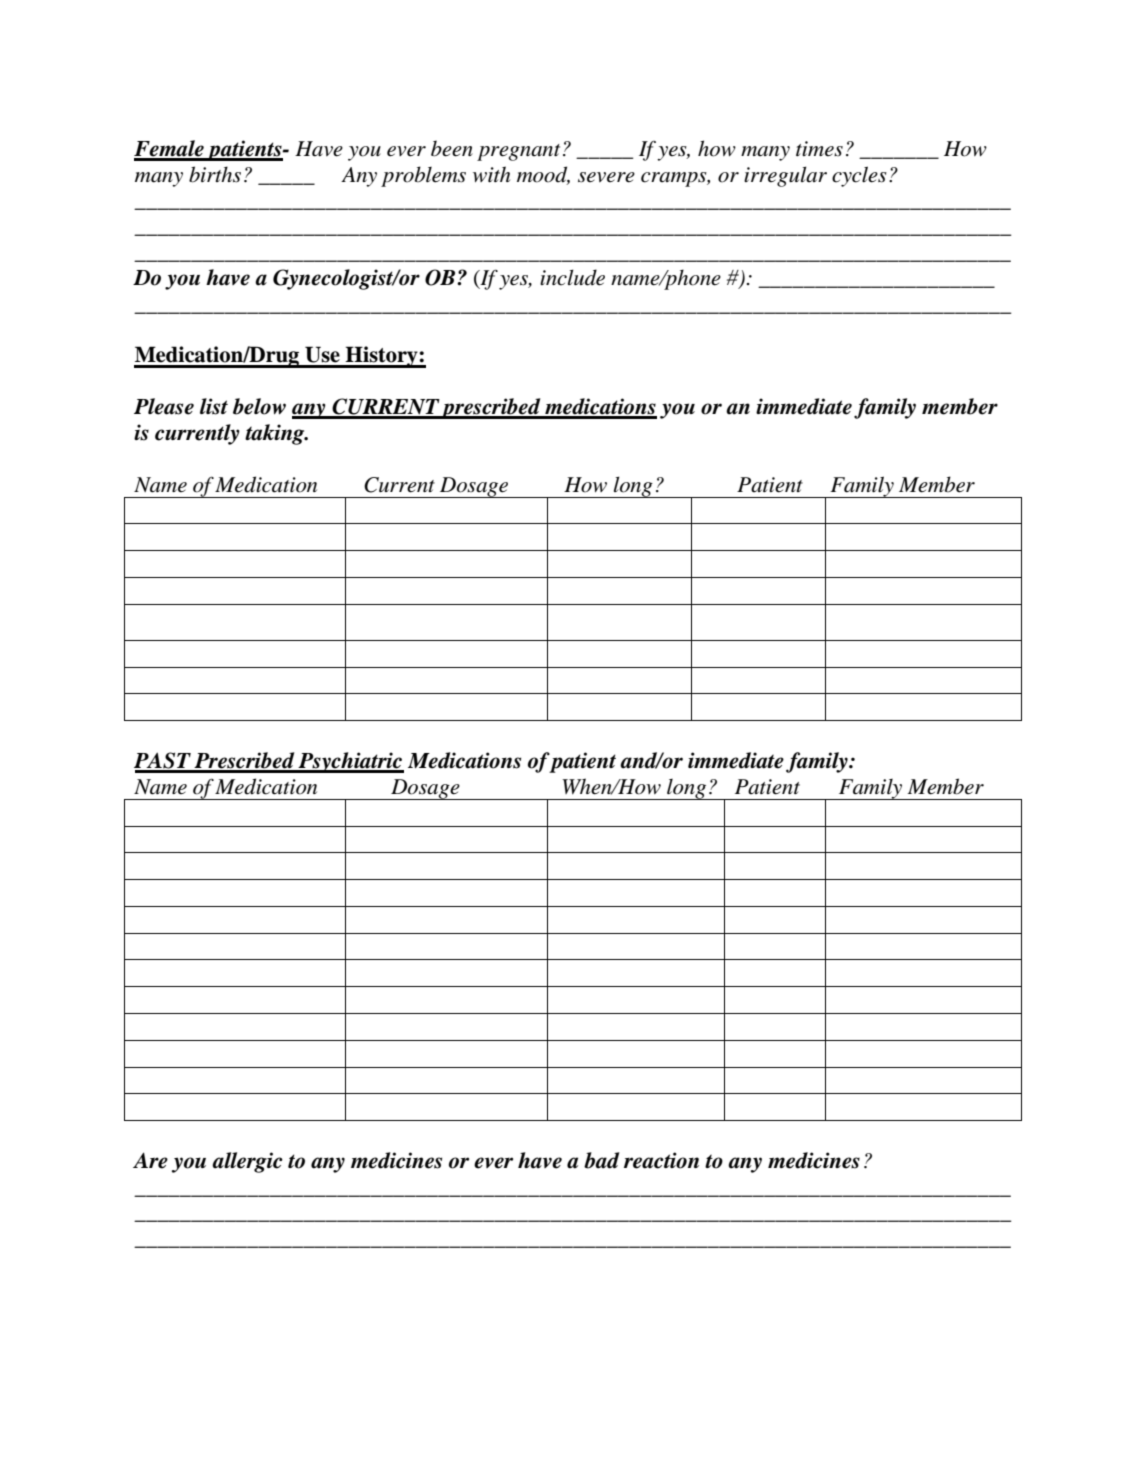 This image has width=1146, height=1483. I want to click on include, so click(572, 277).
